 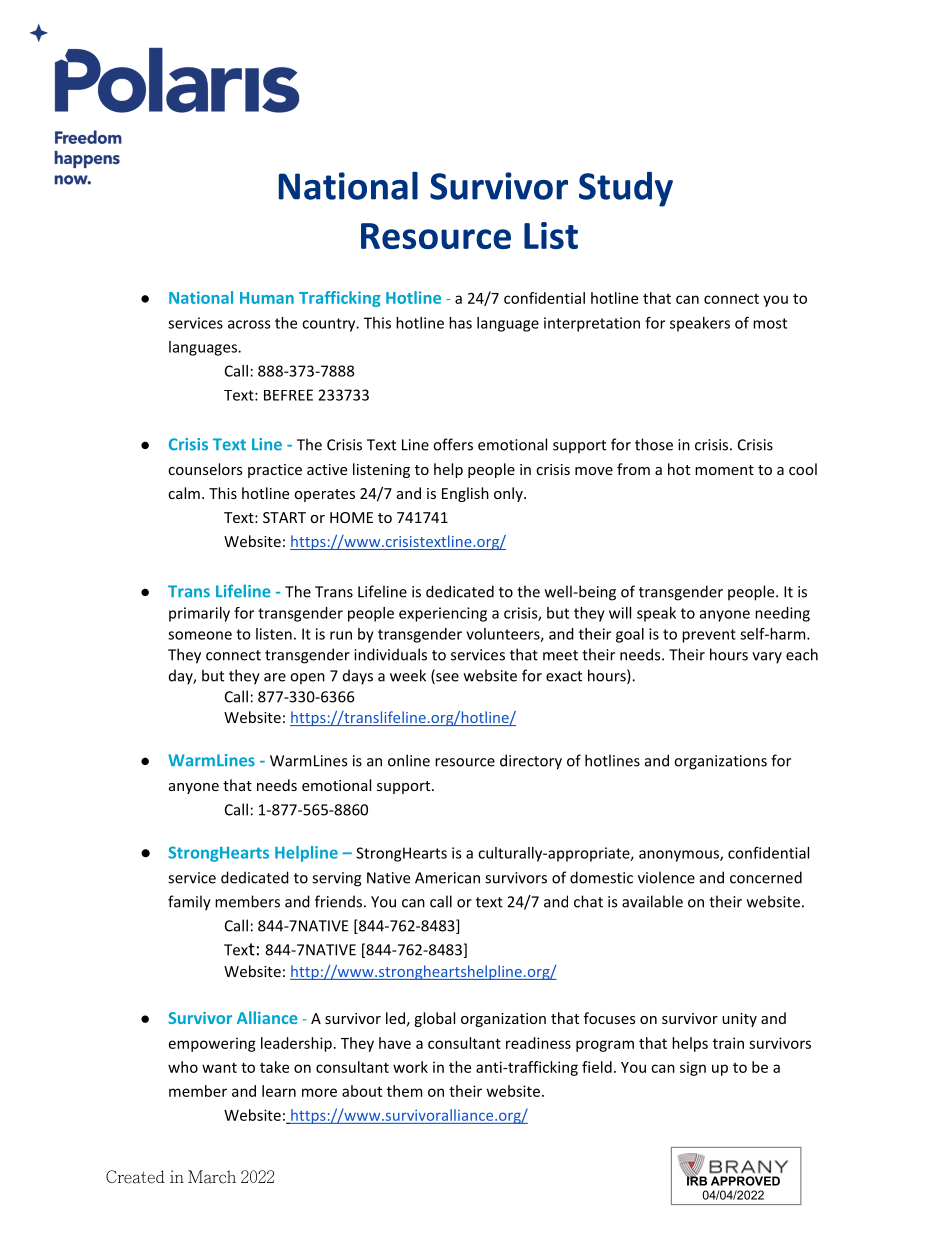 What do you see at coordinates (267, 298) in the page?
I see `Human` at bounding box center [267, 298].
